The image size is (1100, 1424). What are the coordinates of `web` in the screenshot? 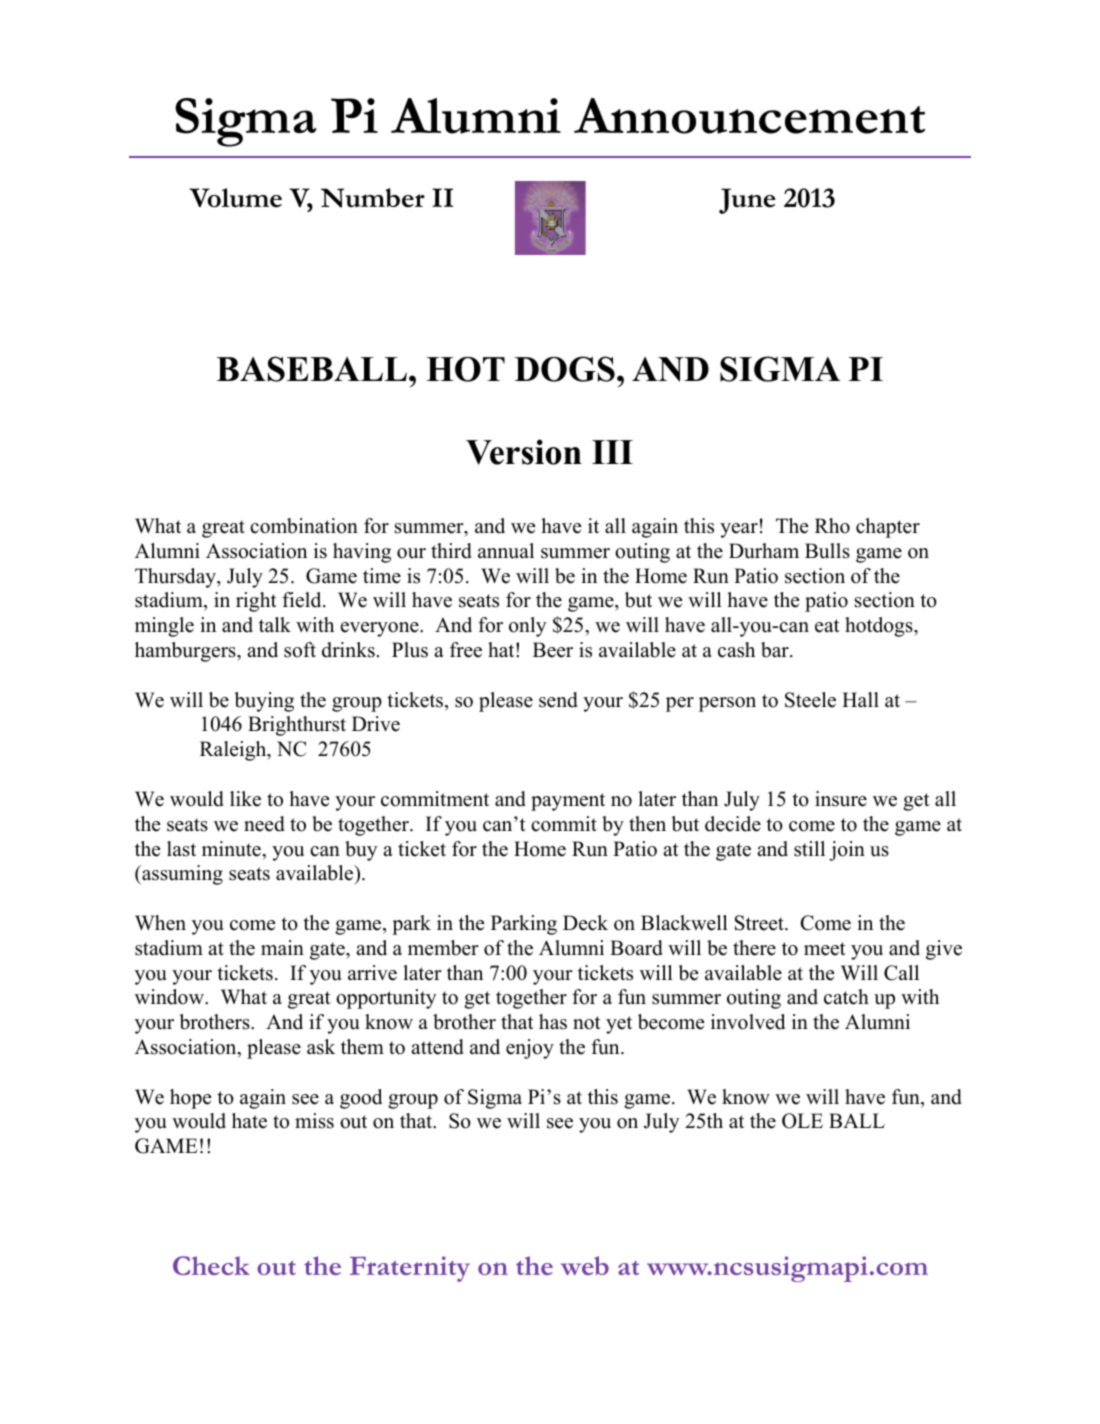 It's located at (585, 1265).
